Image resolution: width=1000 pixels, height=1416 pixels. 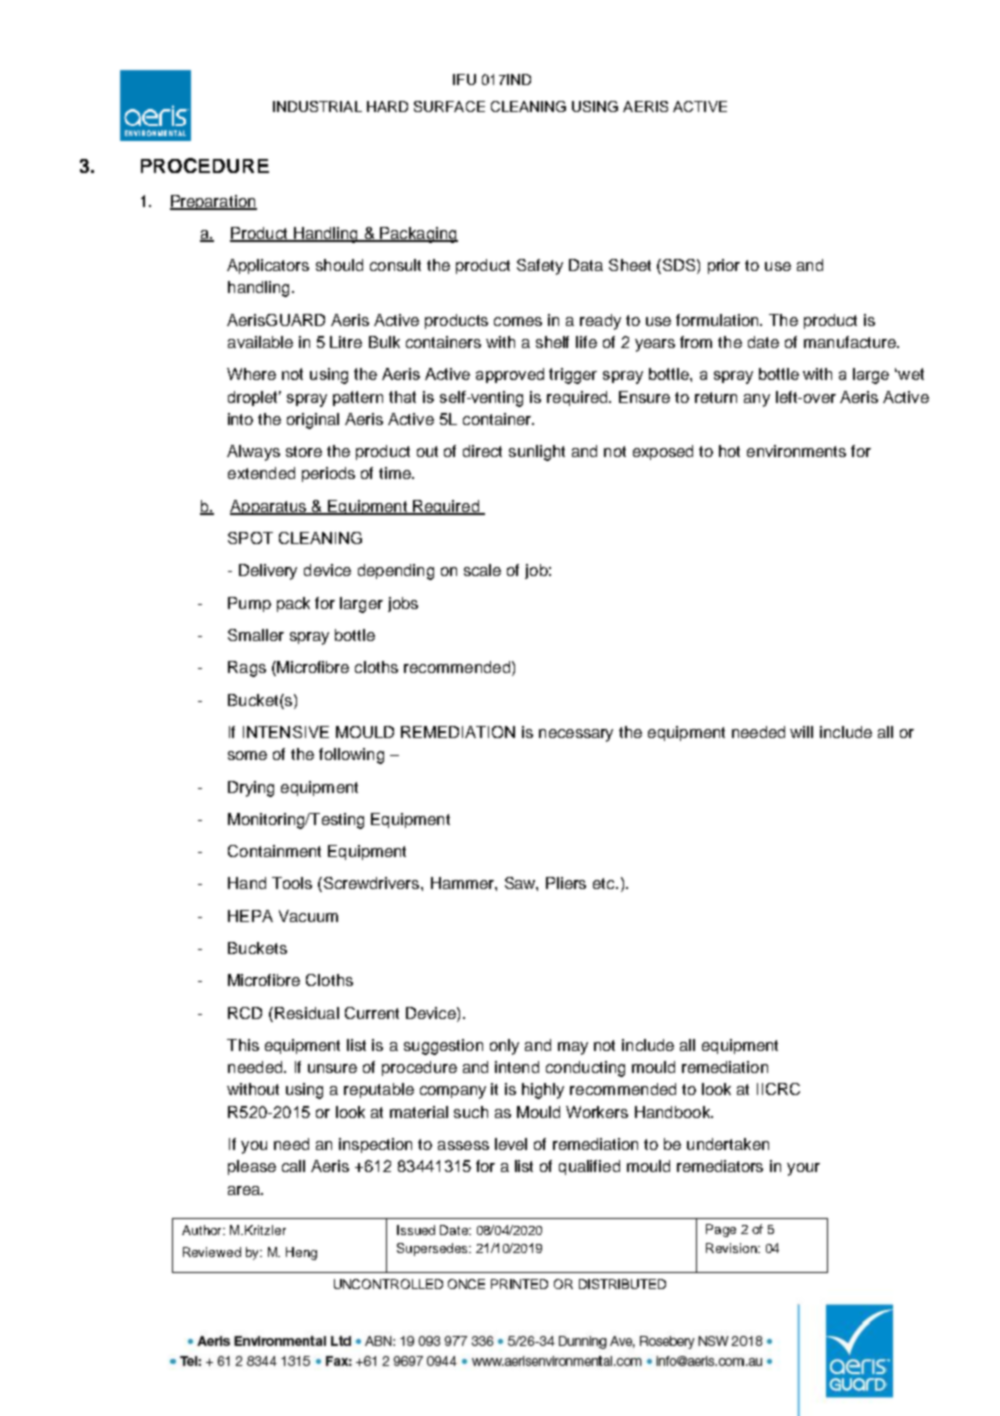 I want to click on prior, so click(x=724, y=266).
